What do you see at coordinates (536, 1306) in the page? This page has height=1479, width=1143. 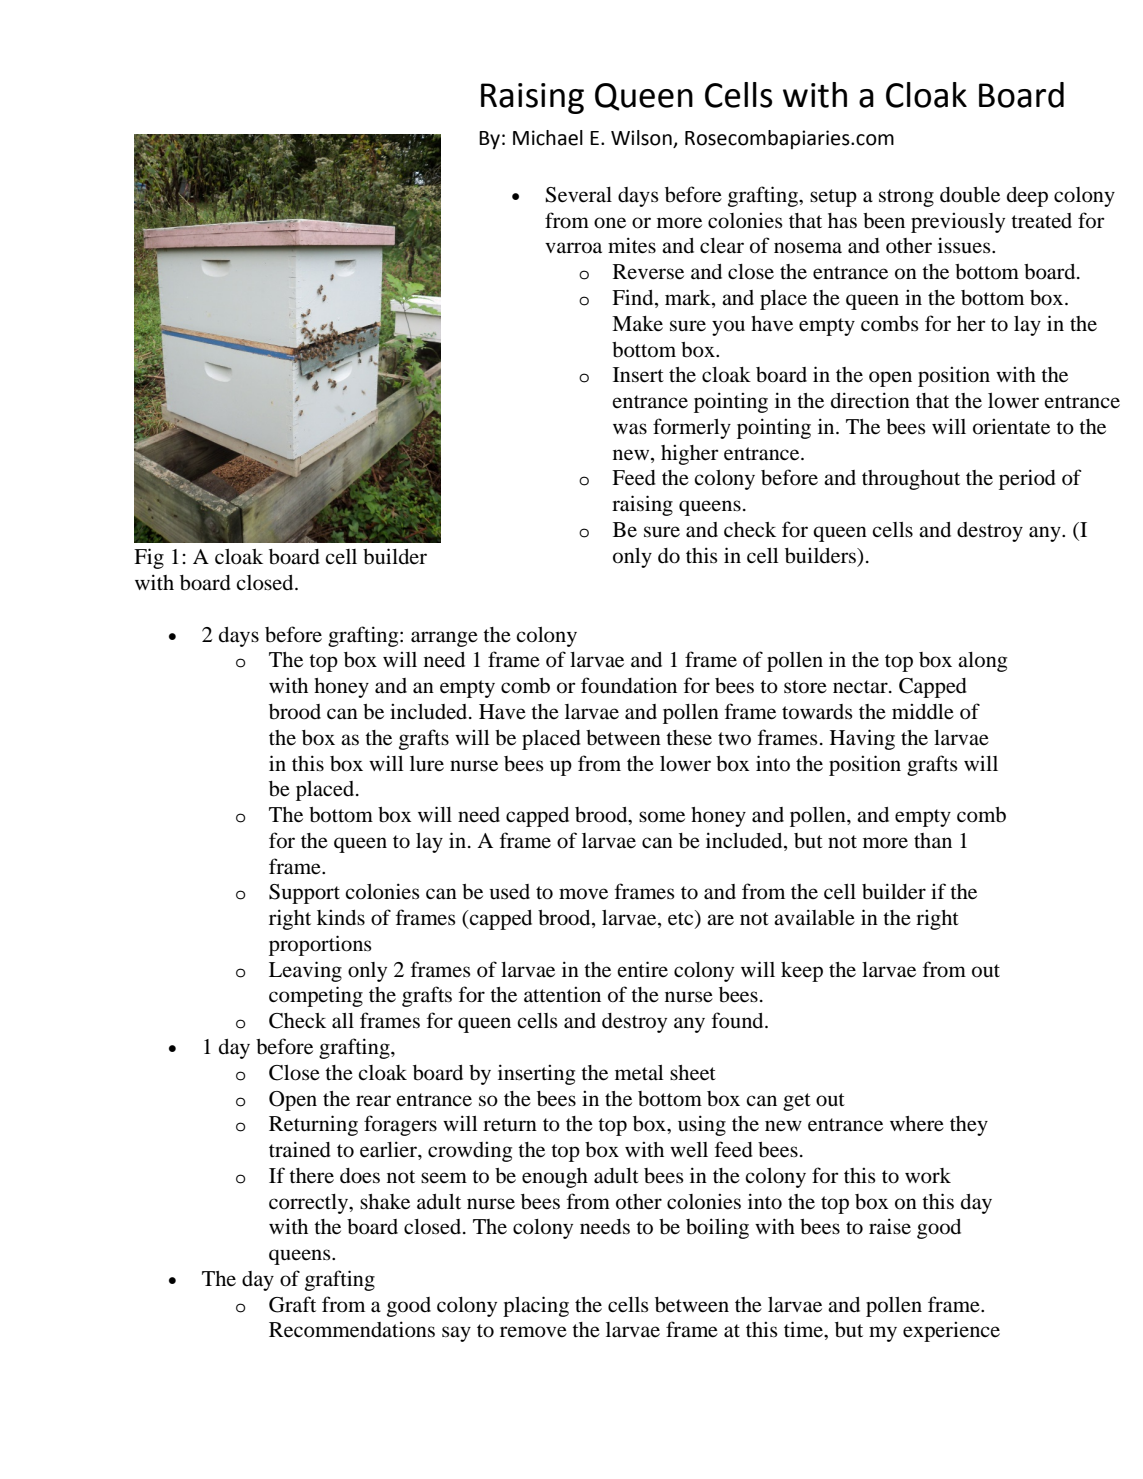 I see `placing` at bounding box center [536, 1306].
